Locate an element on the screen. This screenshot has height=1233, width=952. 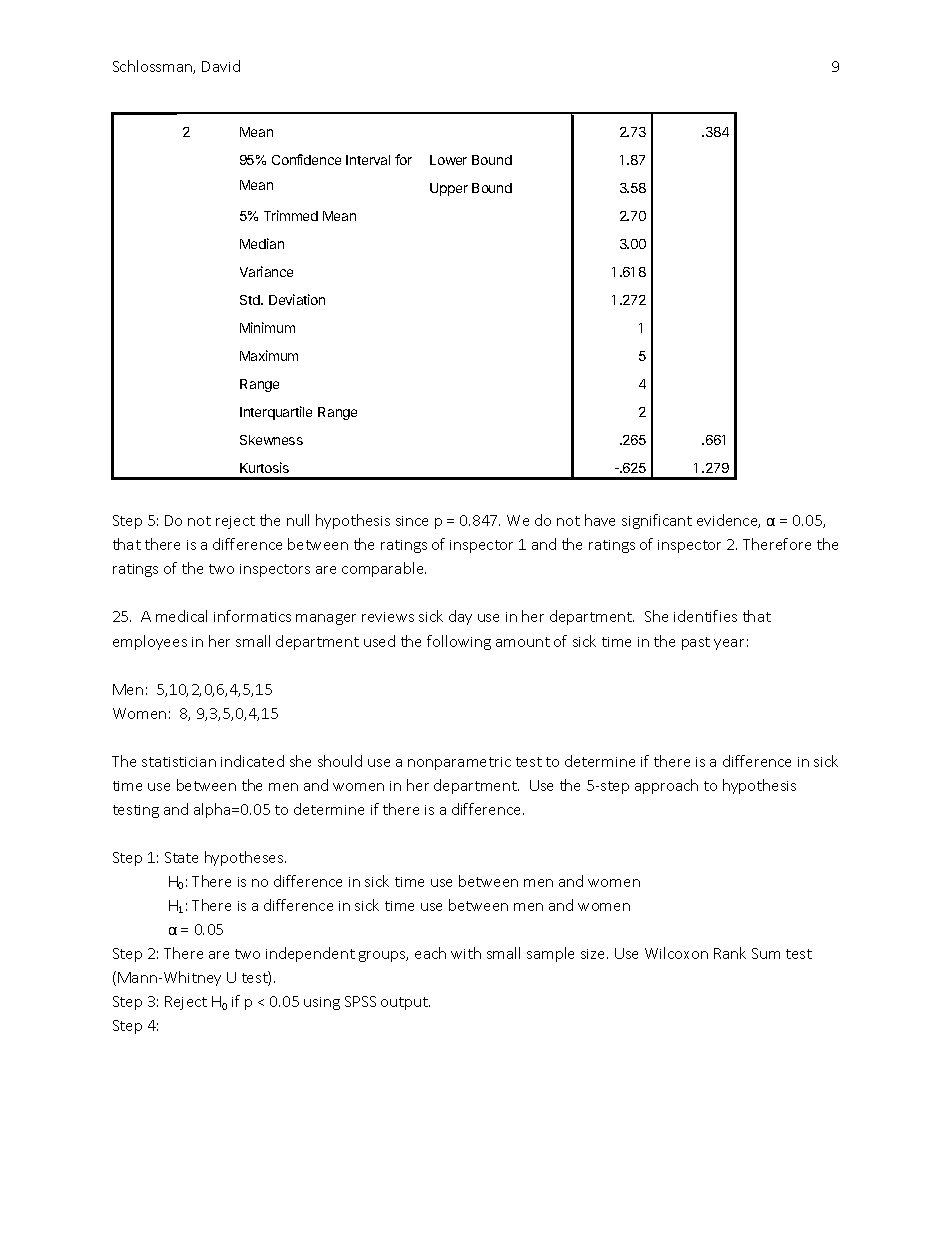
independent is located at coordinates (310, 954).
